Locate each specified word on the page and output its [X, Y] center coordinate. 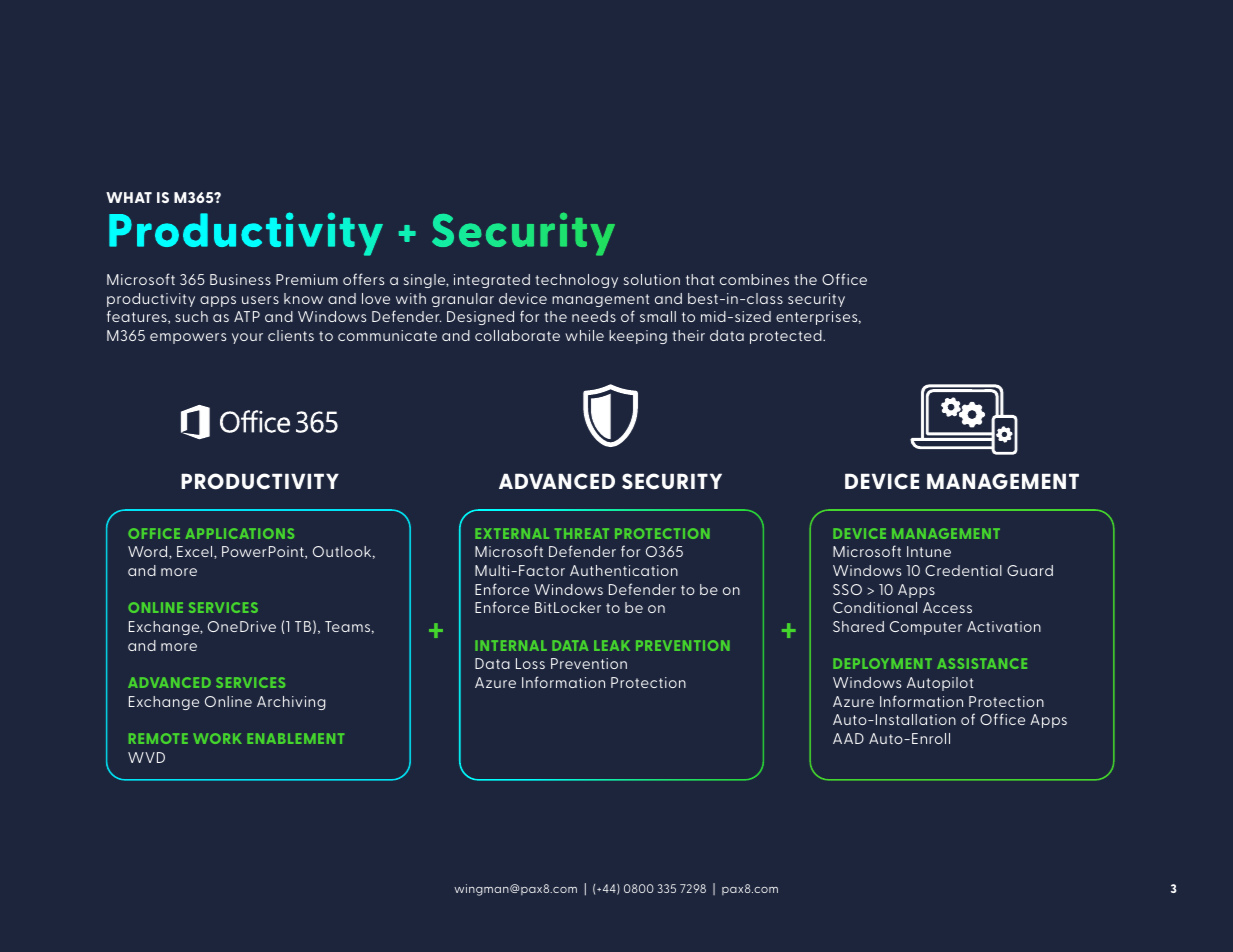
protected [787, 337]
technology [576, 281]
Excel [196, 552]
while [584, 335]
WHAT [129, 197]
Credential [963, 570]
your [247, 338]
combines [754, 279]
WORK [217, 738]
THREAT [582, 533]
